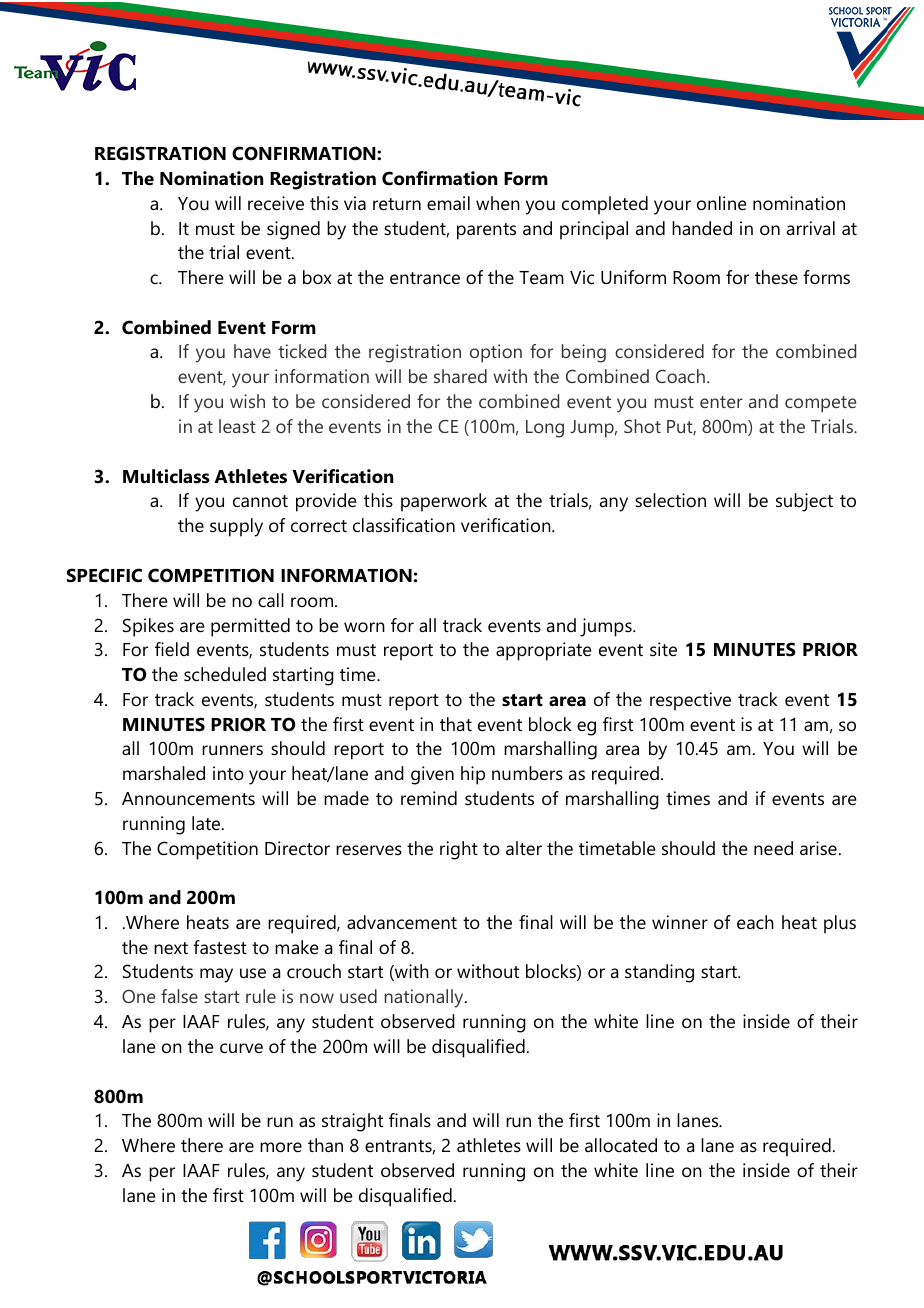 This page has height=1308, width=924. What do you see at coordinates (225, 674) in the page?
I see `scheduled` at bounding box center [225, 674].
